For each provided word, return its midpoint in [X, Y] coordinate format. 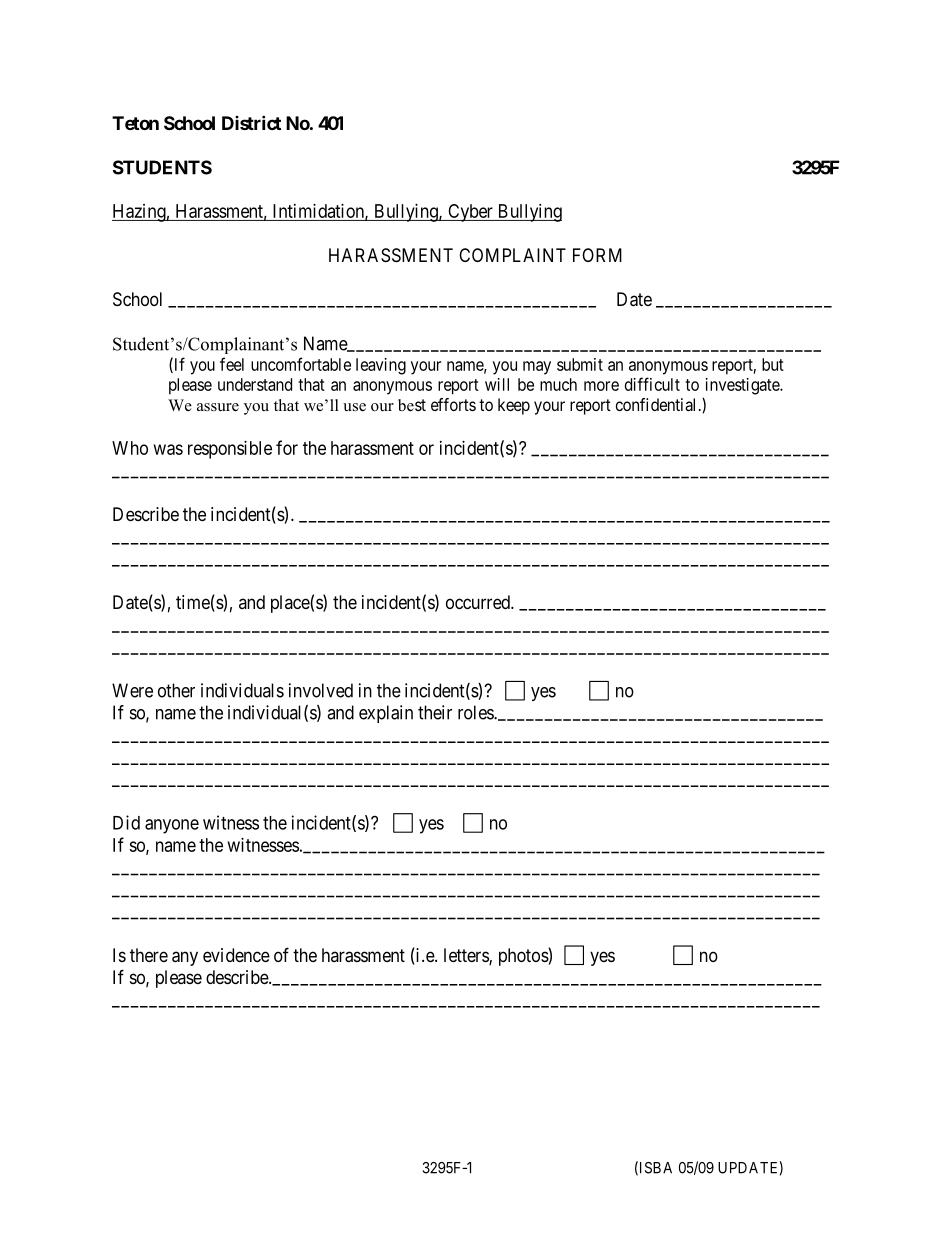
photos [524, 957]
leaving [381, 366]
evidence [236, 955]
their [435, 712]
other [176, 690]
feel [232, 364]
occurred [479, 602]
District [251, 122]
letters [467, 956]
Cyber [470, 213]
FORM [597, 255]
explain [386, 714]
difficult [652, 384]
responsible [230, 450]
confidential [655, 404]
